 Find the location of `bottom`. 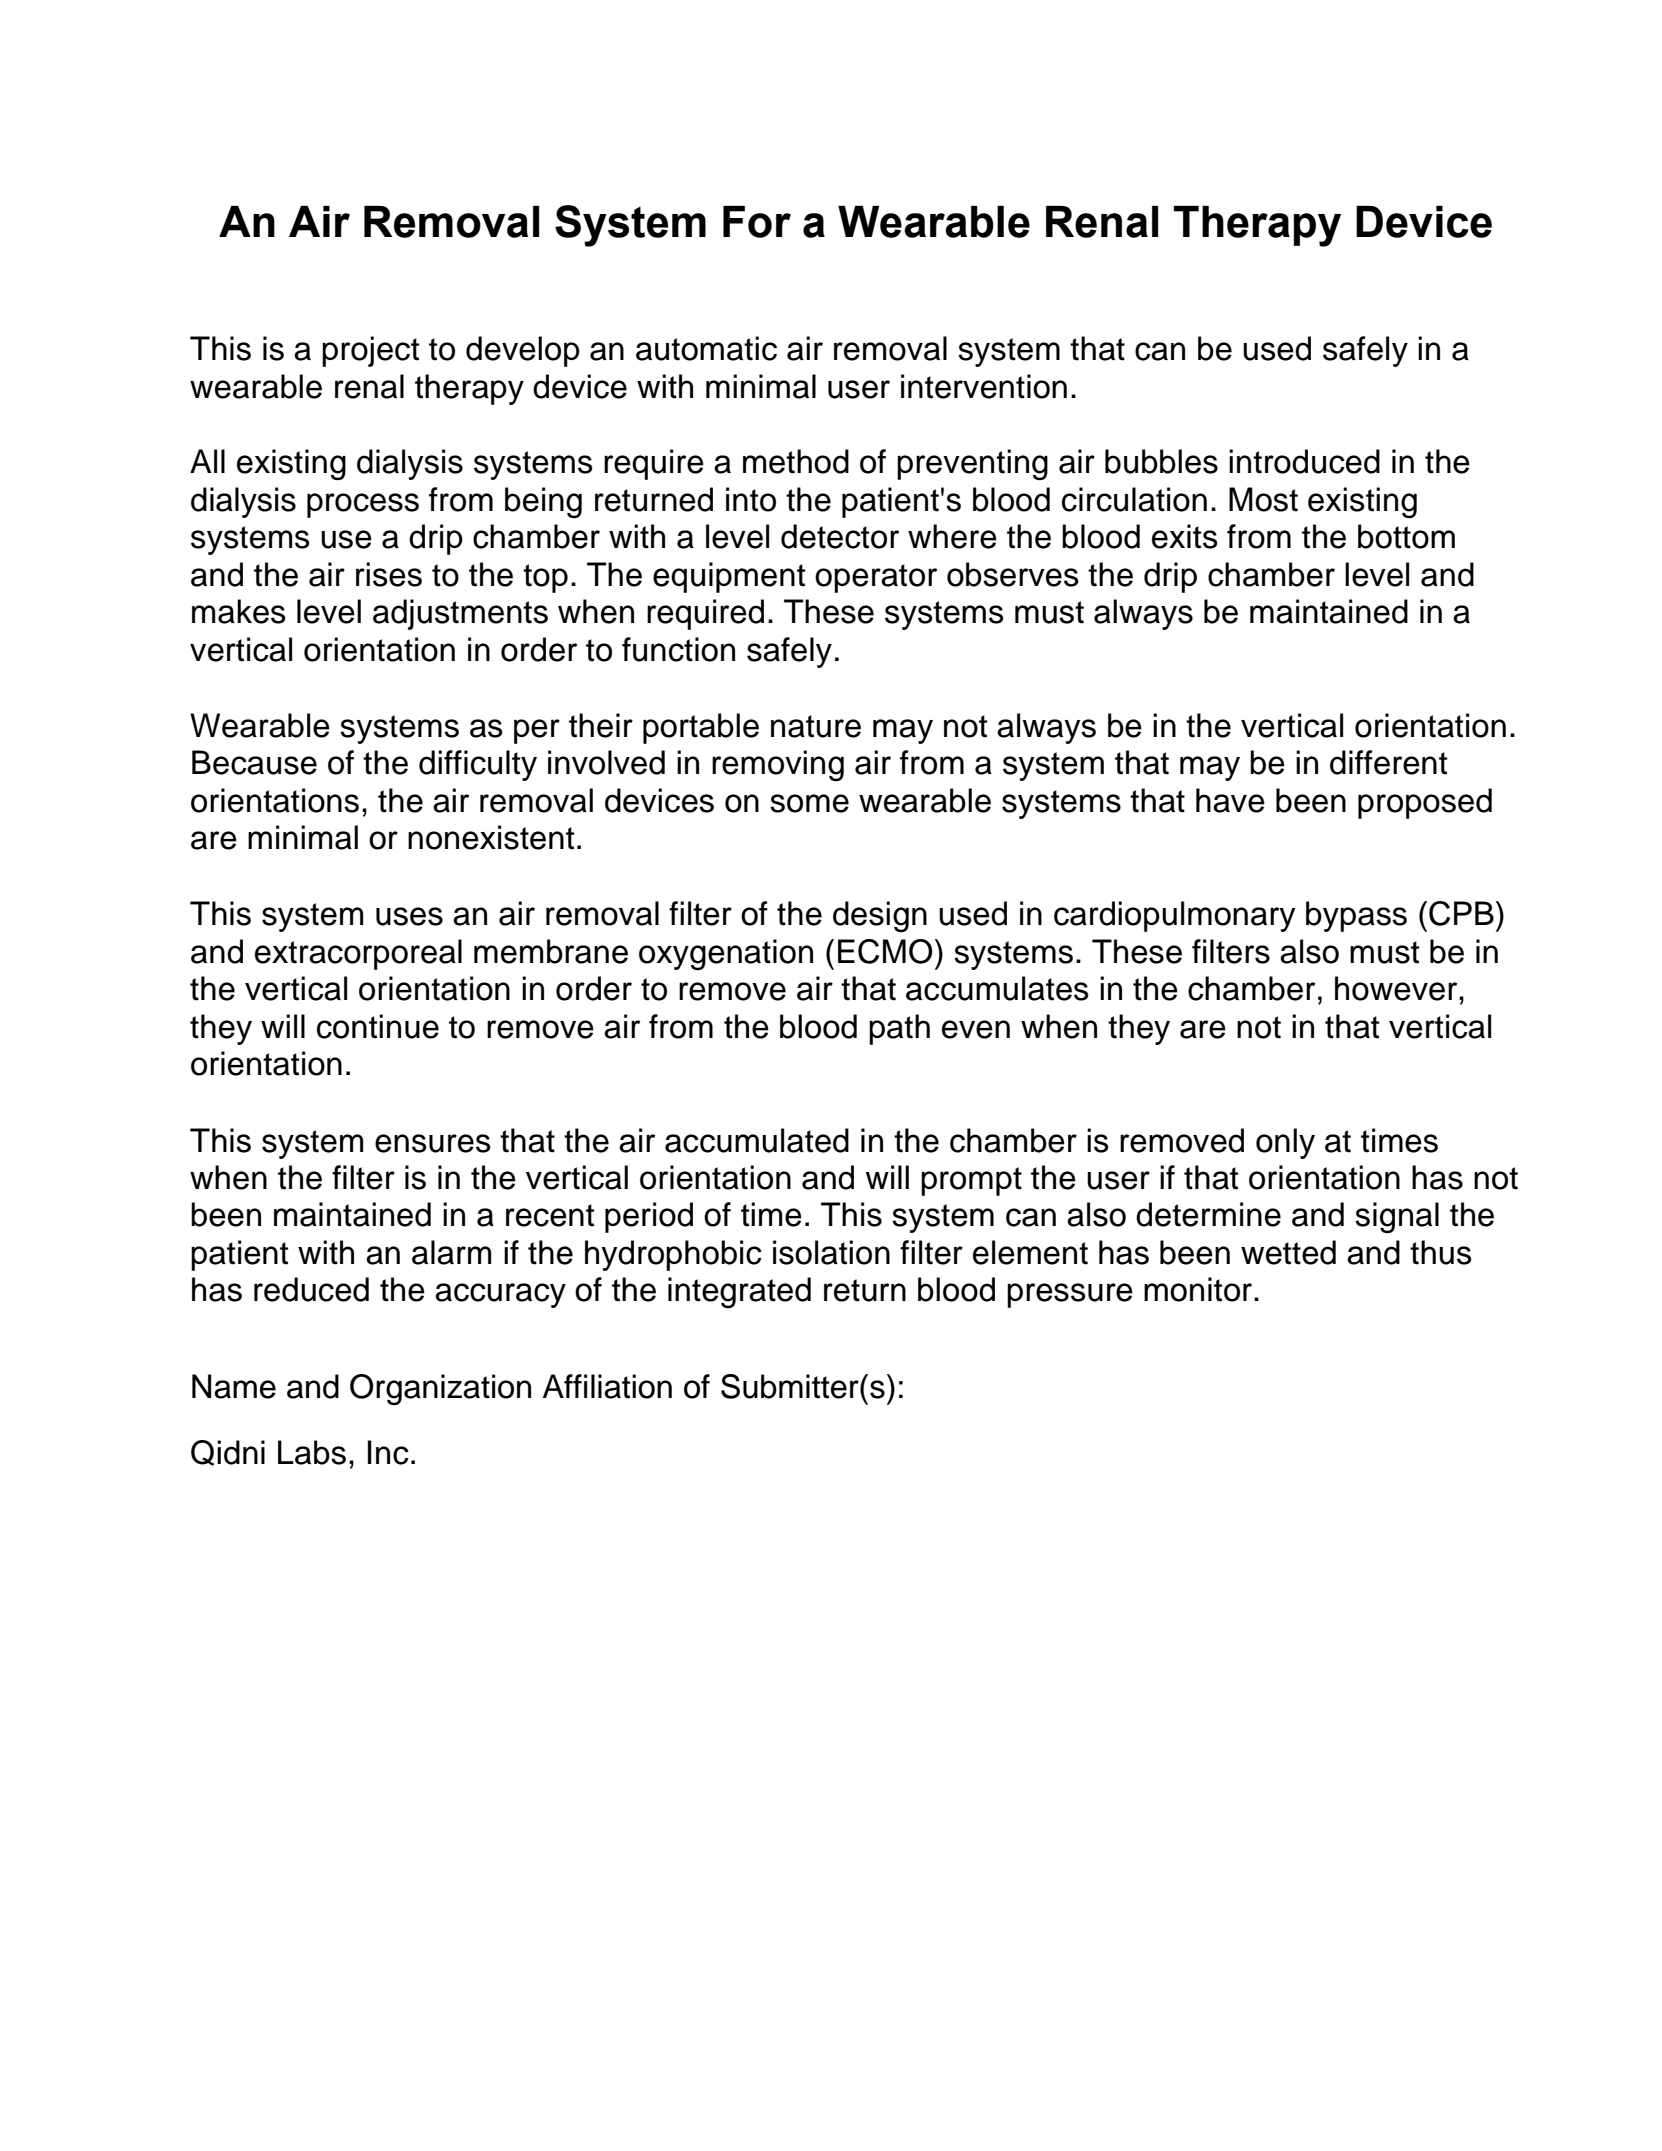

bottom is located at coordinates (1406, 536).
